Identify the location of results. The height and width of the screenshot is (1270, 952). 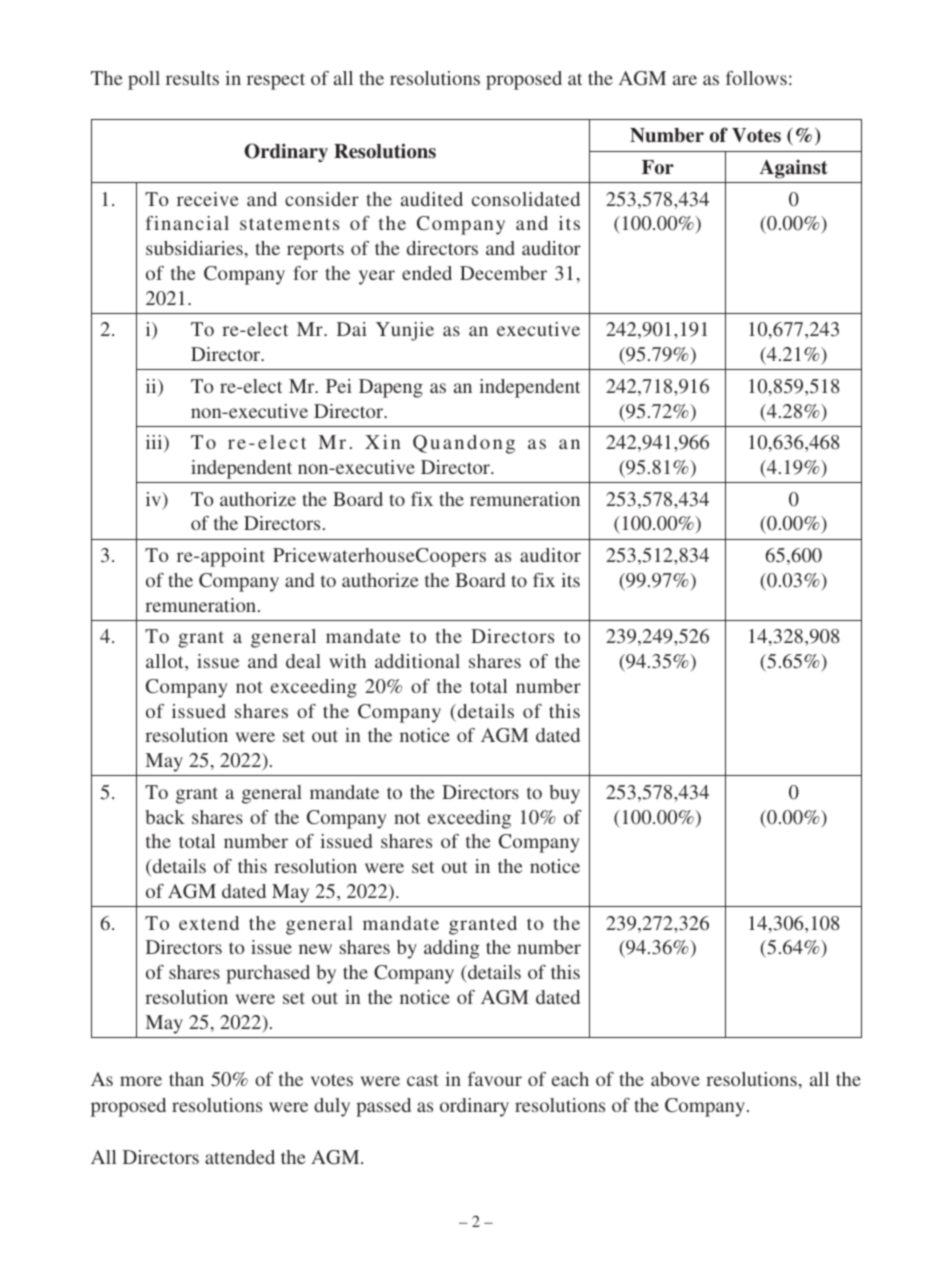
(192, 78).
